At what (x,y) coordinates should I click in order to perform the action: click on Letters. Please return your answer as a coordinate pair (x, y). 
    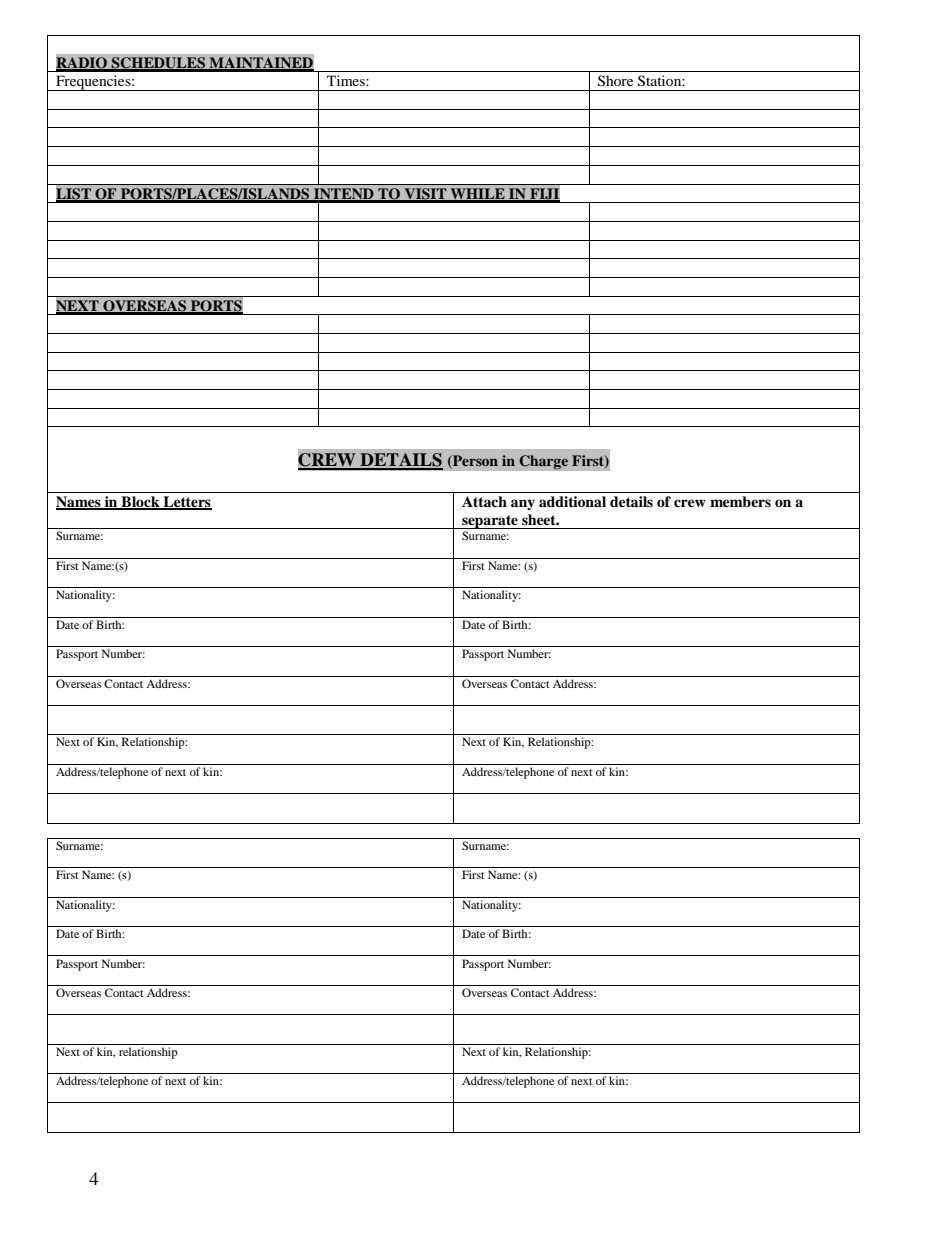
    Looking at the image, I should click on (186, 503).
